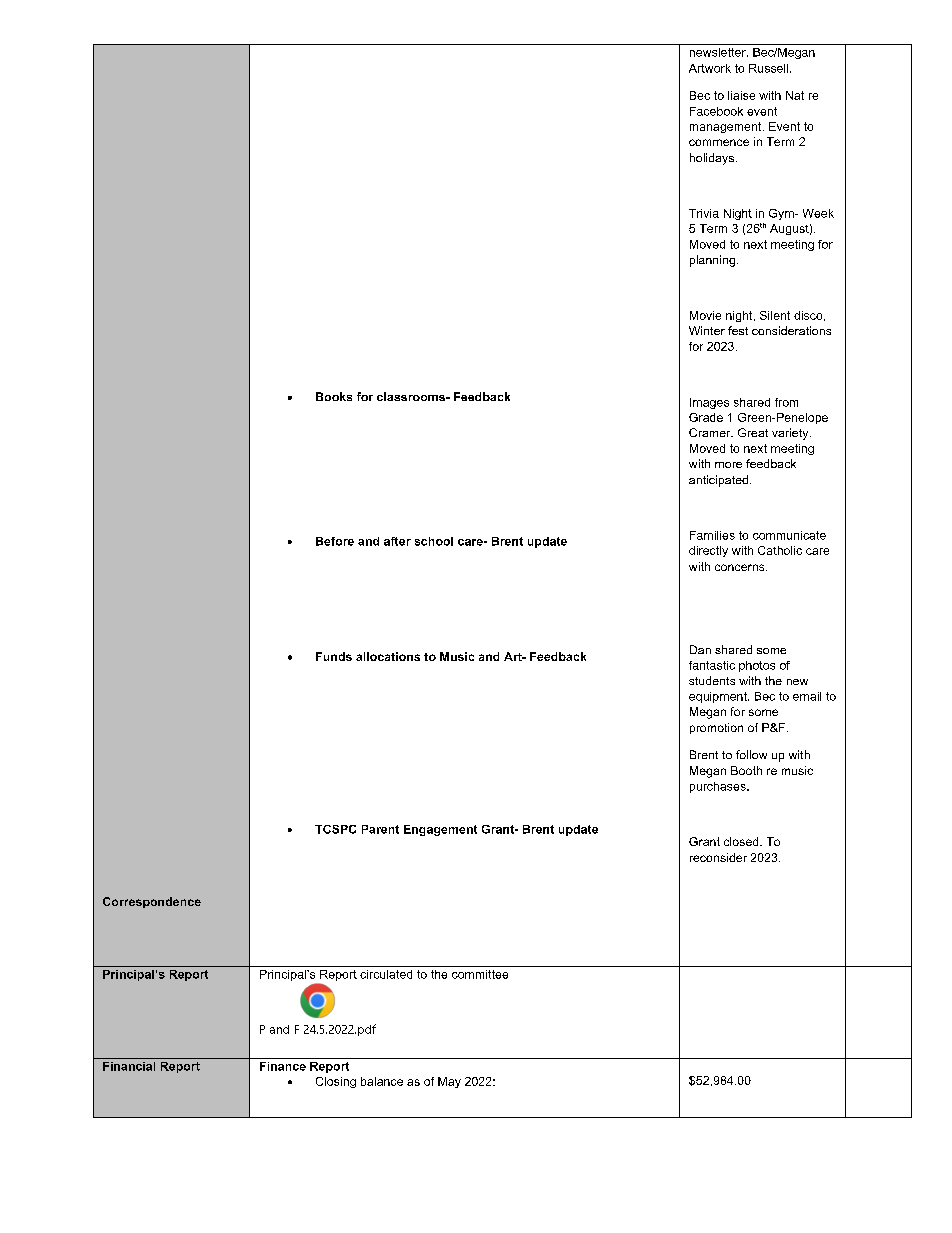  I want to click on Before, so click(335, 541).
